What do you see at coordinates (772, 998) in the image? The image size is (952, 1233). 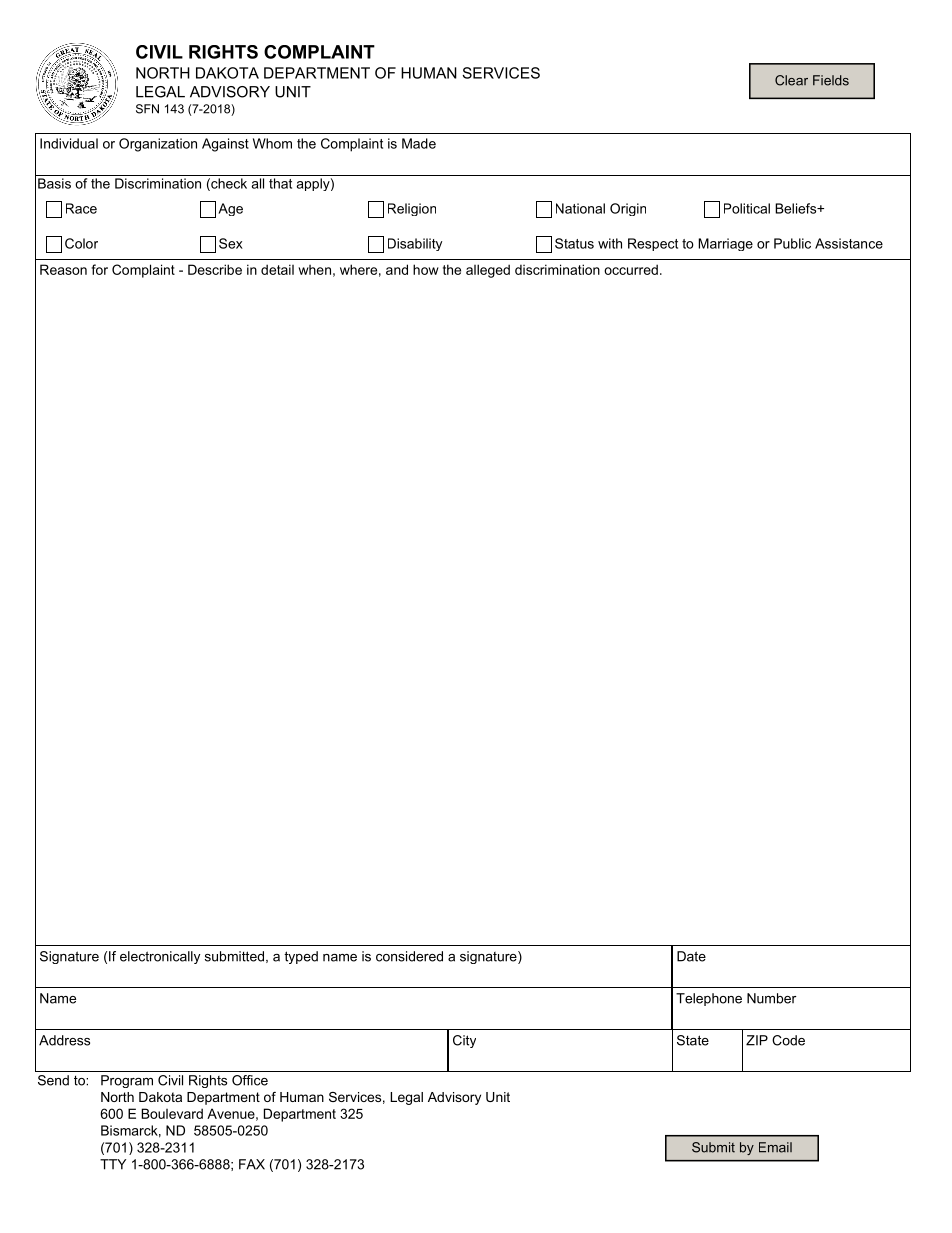 I see `Number` at bounding box center [772, 998].
